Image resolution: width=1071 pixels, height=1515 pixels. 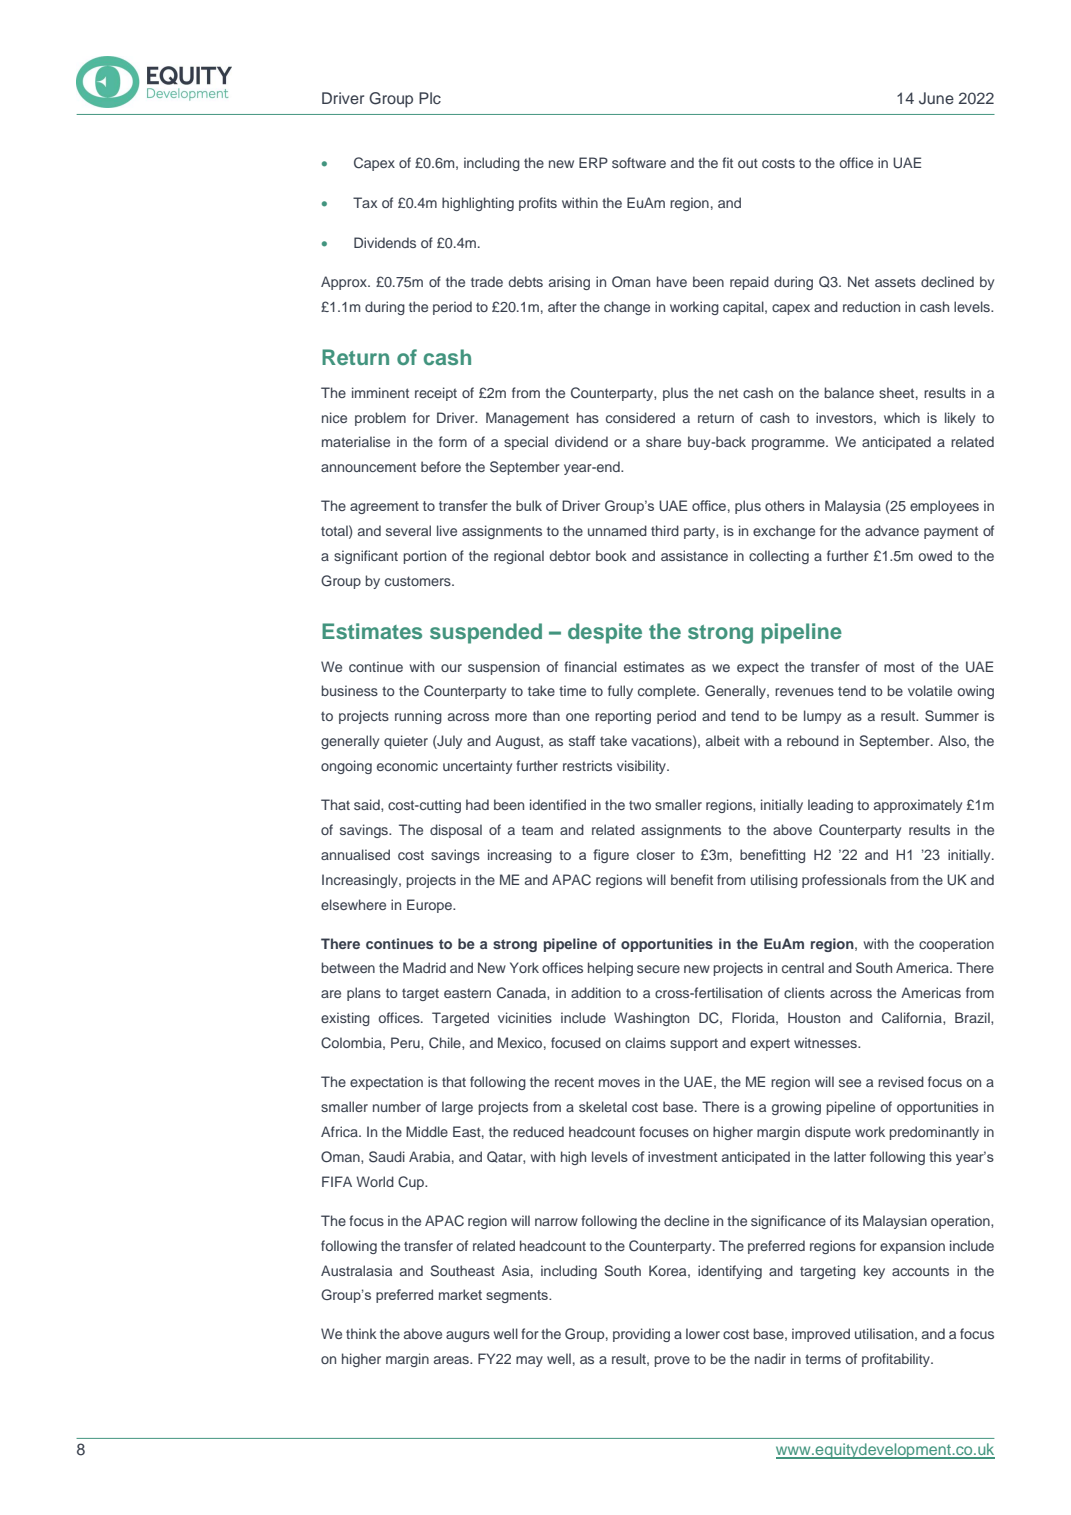 I want to click on considered, so click(x=640, y=417).
